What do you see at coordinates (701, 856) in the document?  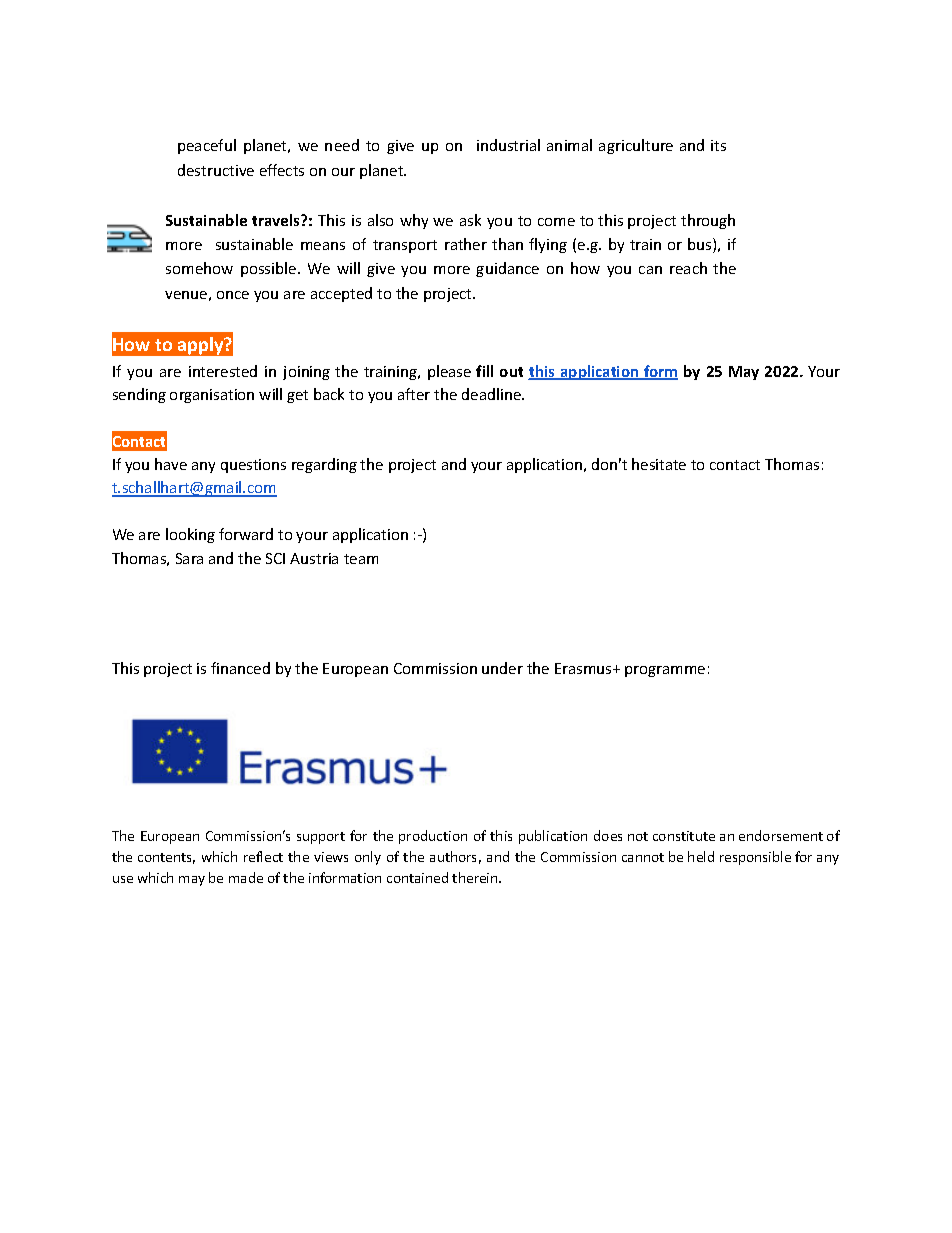 I see `held` at bounding box center [701, 856].
